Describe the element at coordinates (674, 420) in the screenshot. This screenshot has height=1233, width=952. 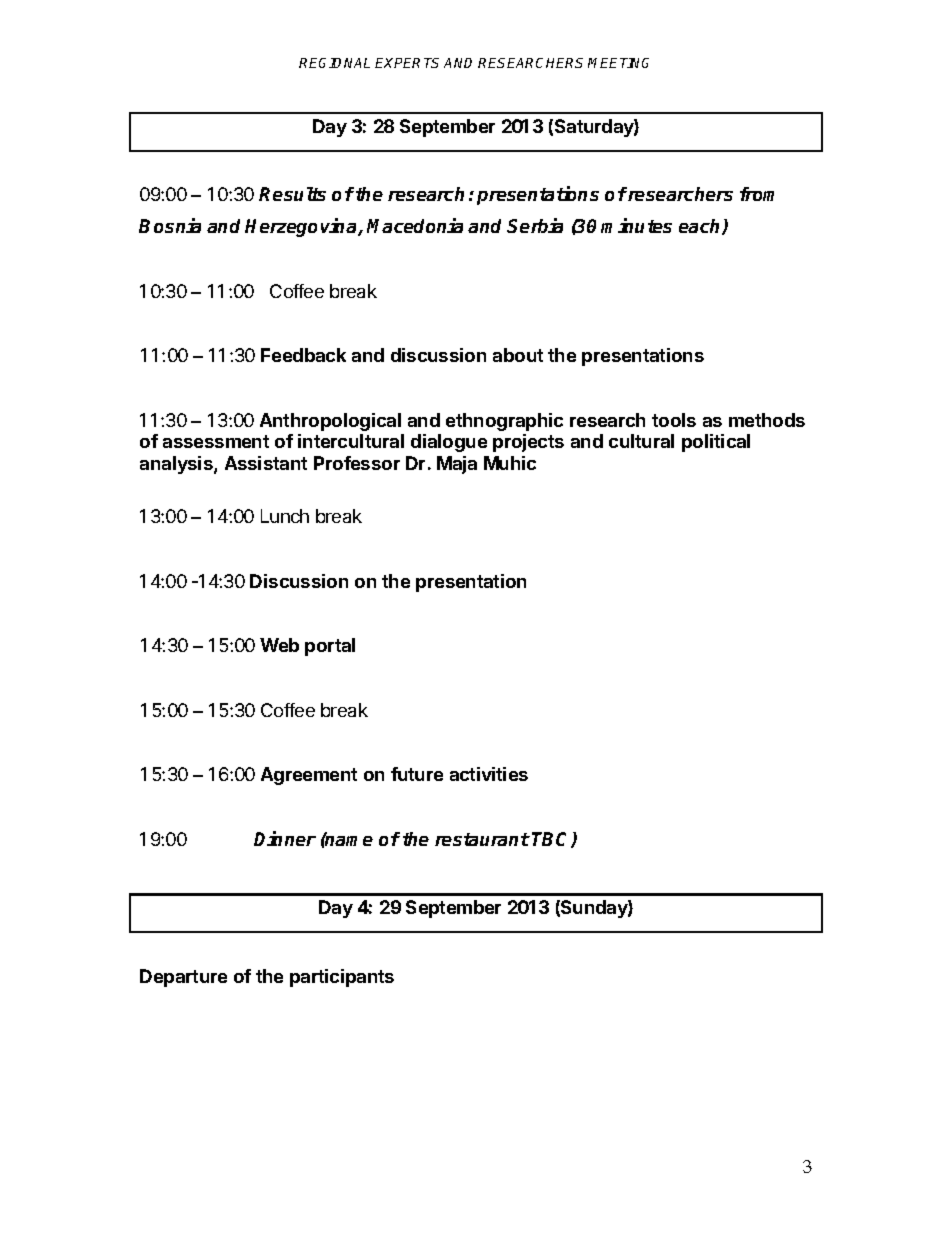
I see `tools` at that location.
